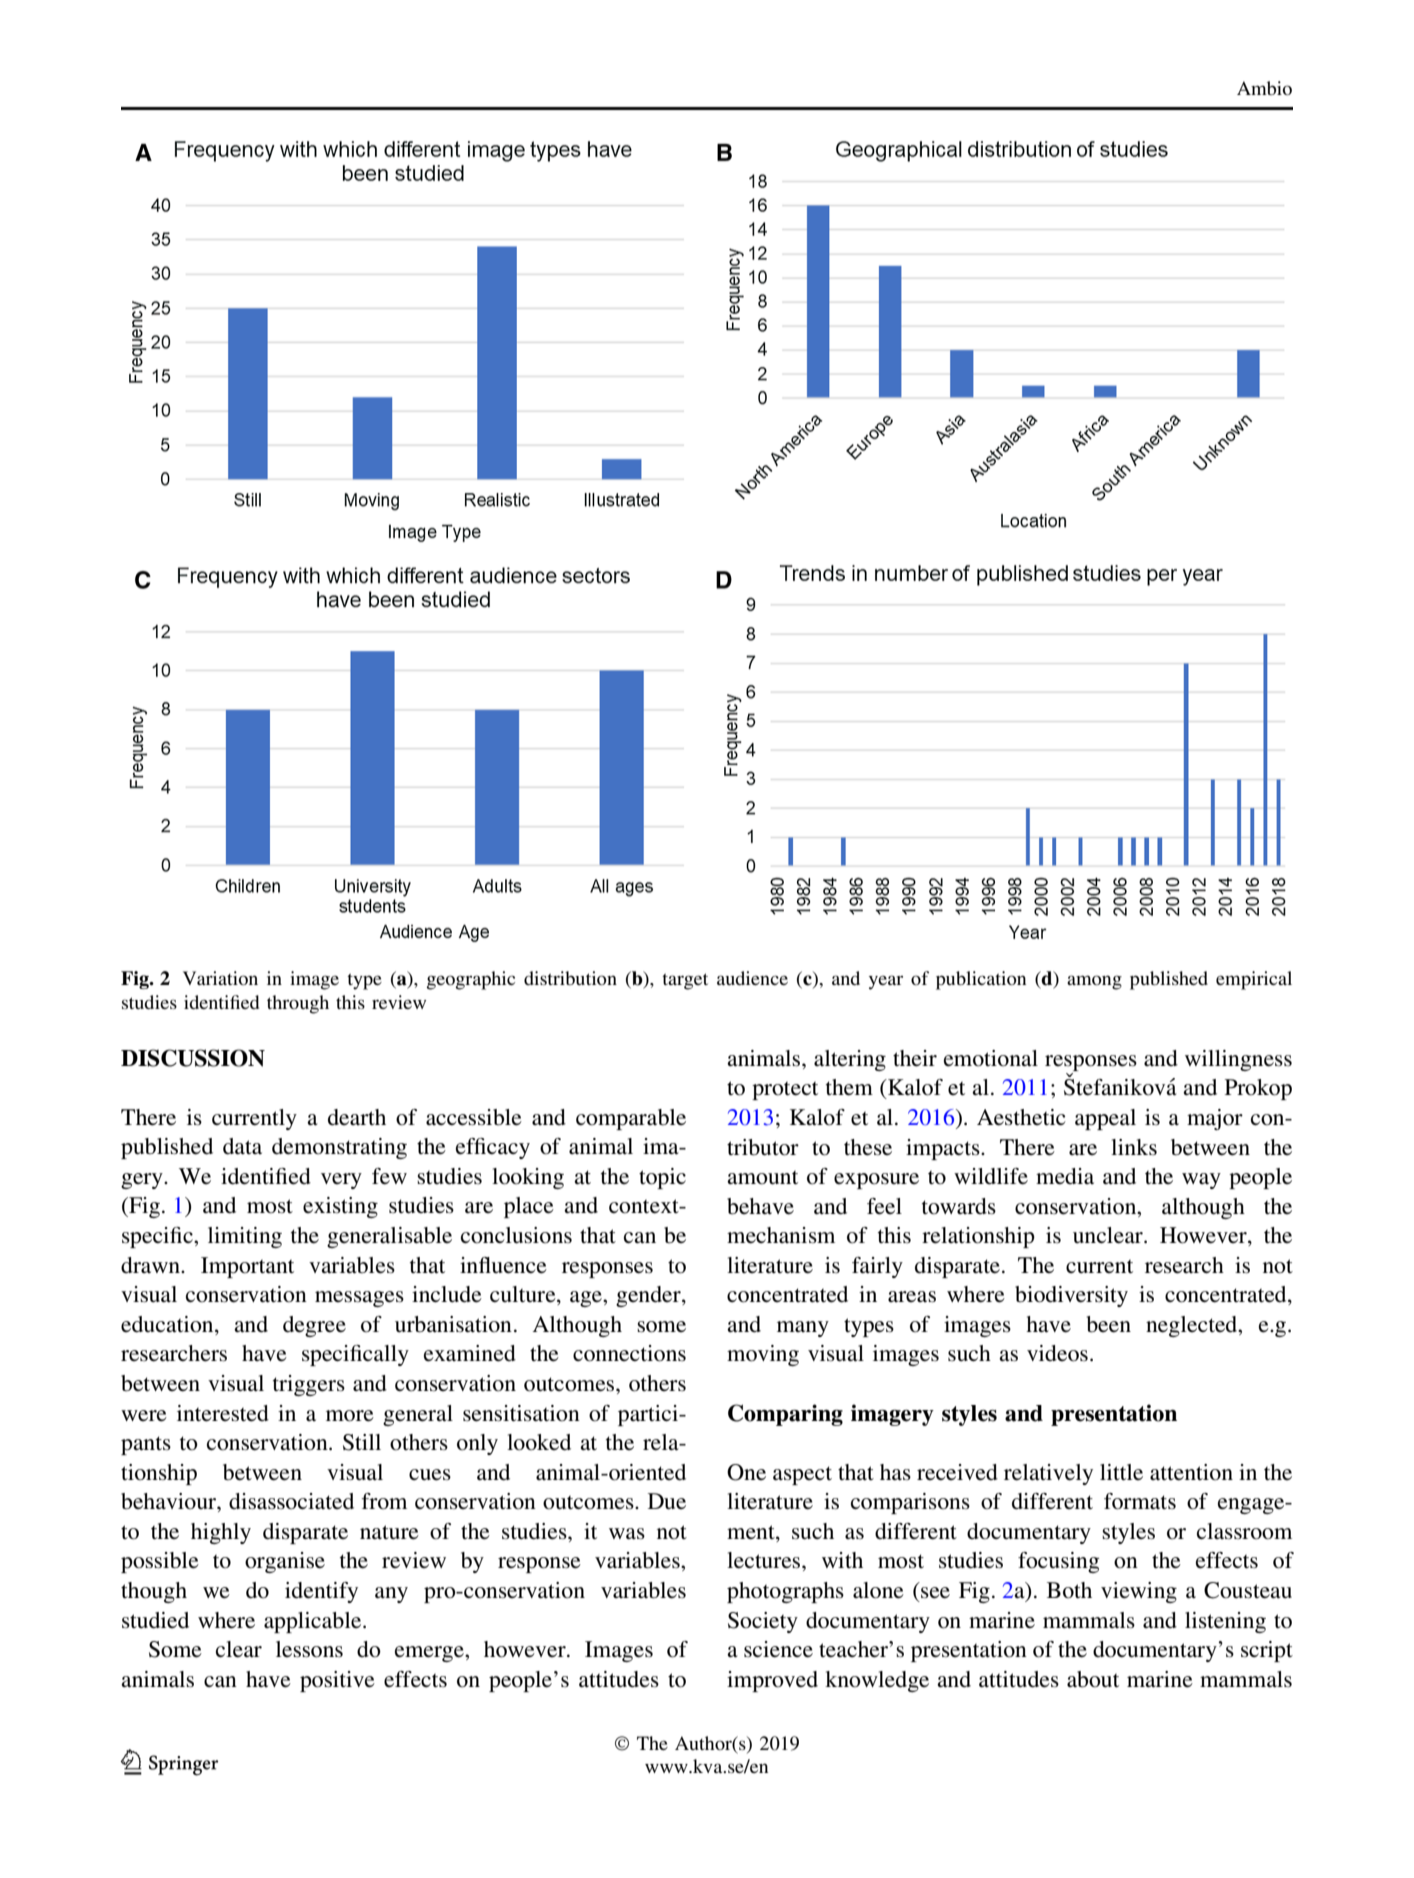 The height and width of the screenshot is (1878, 1414). What do you see at coordinates (685, 981) in the screenshot?
I see `target` at bounding box center [685, 981].
